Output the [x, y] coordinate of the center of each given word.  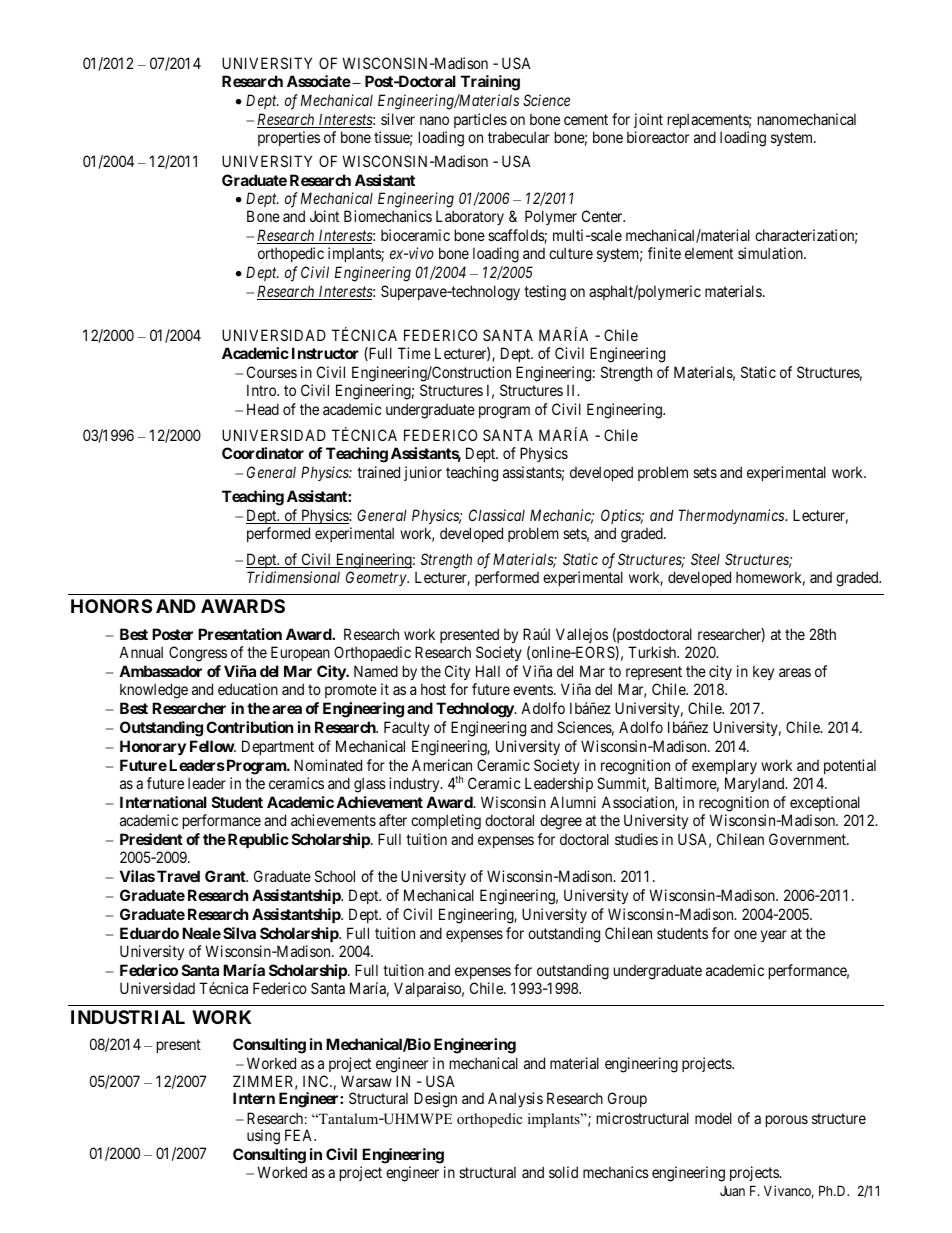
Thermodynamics [732, 516]
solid [563, 1172]
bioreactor [658, 137]
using [263, 1137]
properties [289, 138]
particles [480, 120]
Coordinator [263, 453]
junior [423, 473]
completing [446, 822]
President [151, 839]
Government [808, 839]
